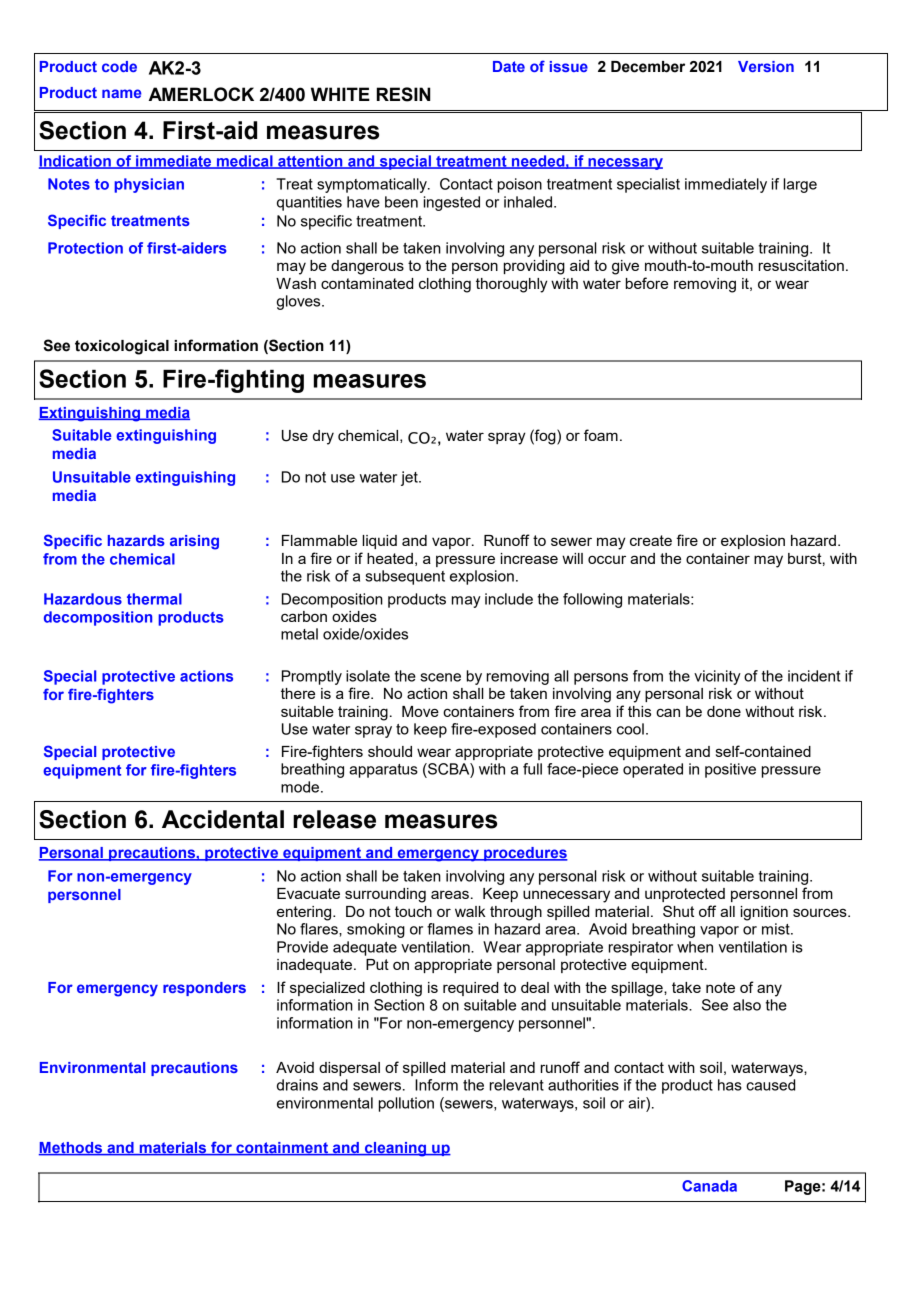 The width and height of the page is (924, 1308). Describe the element at coordinates (440, 677) in the page. I see `scene` at that location.
